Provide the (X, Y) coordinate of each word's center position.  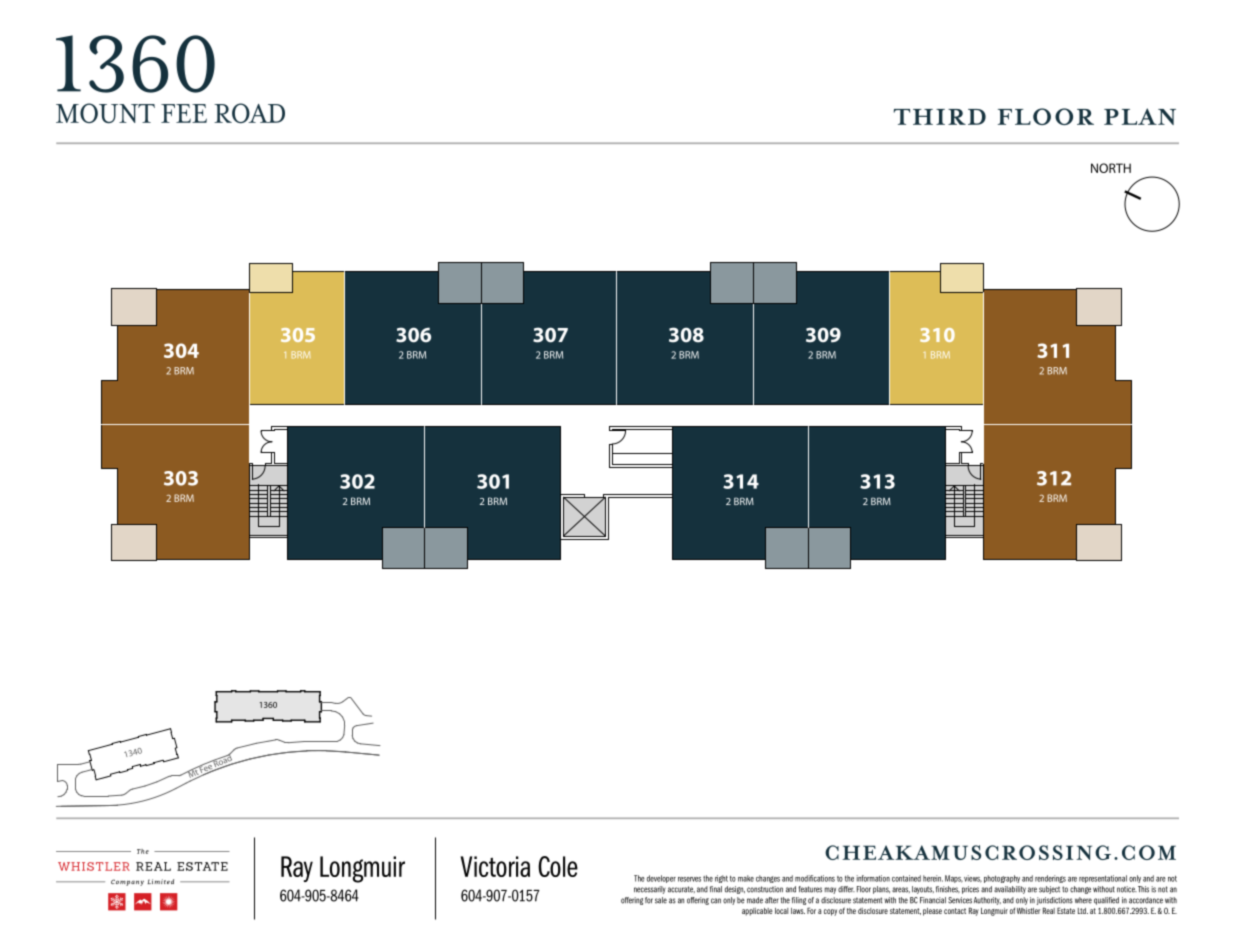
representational (1103, 879)
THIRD (940, 117)
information (873, 878)
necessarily (650, 890)
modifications (815, 878)
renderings (1050, 879)
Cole (558, 866)
